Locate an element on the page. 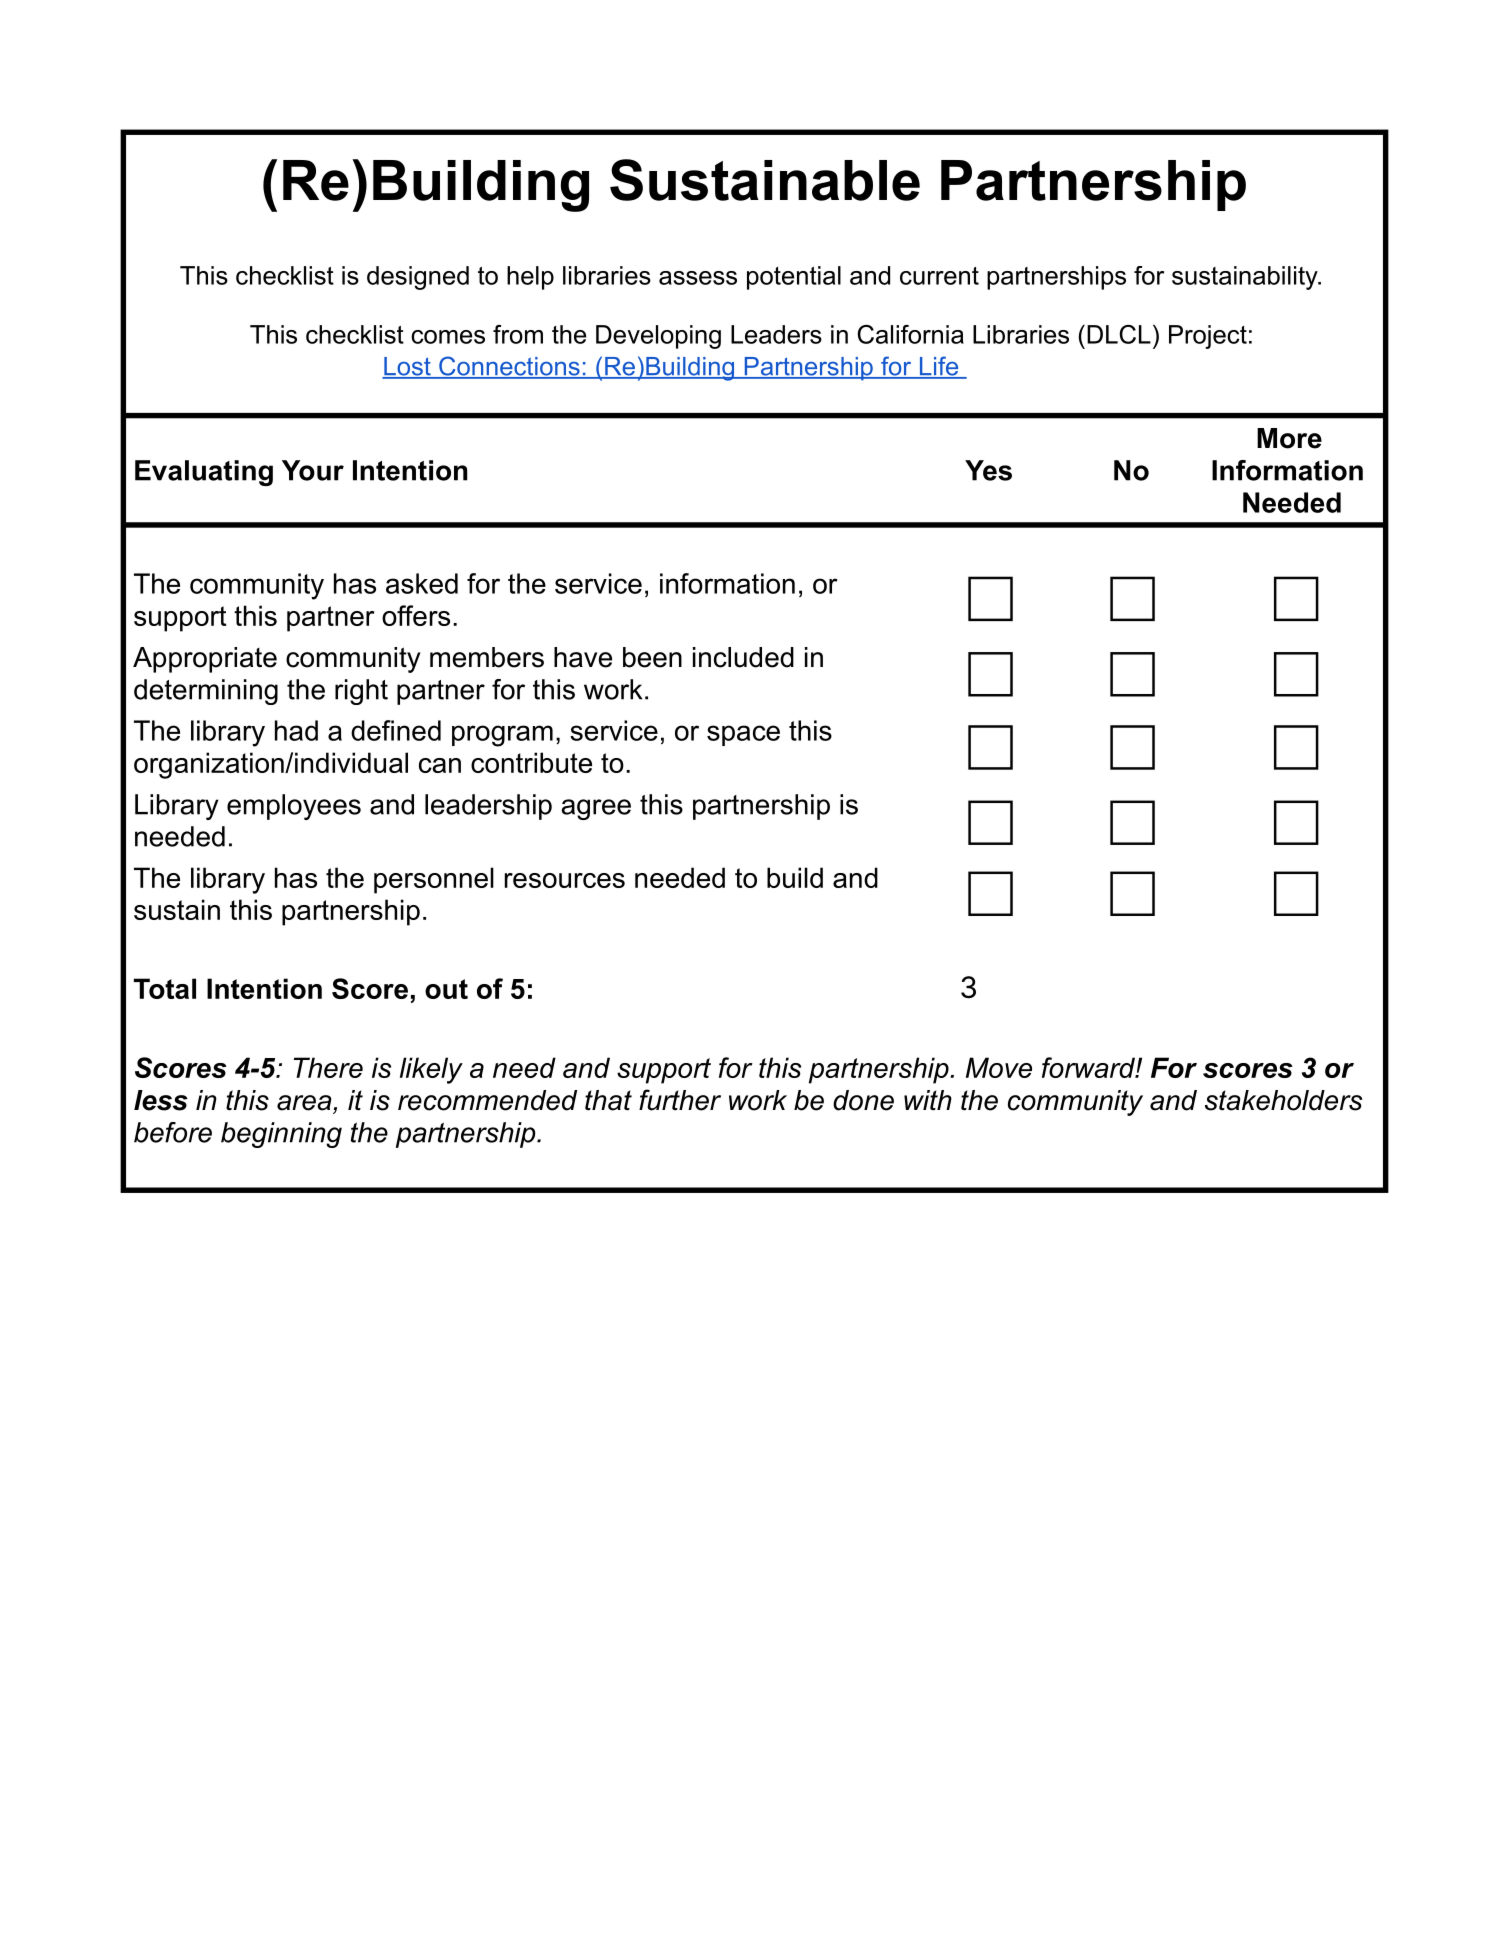 The width and height of the image is (1509, 1953). area is located at coordinates (305, 1104).
